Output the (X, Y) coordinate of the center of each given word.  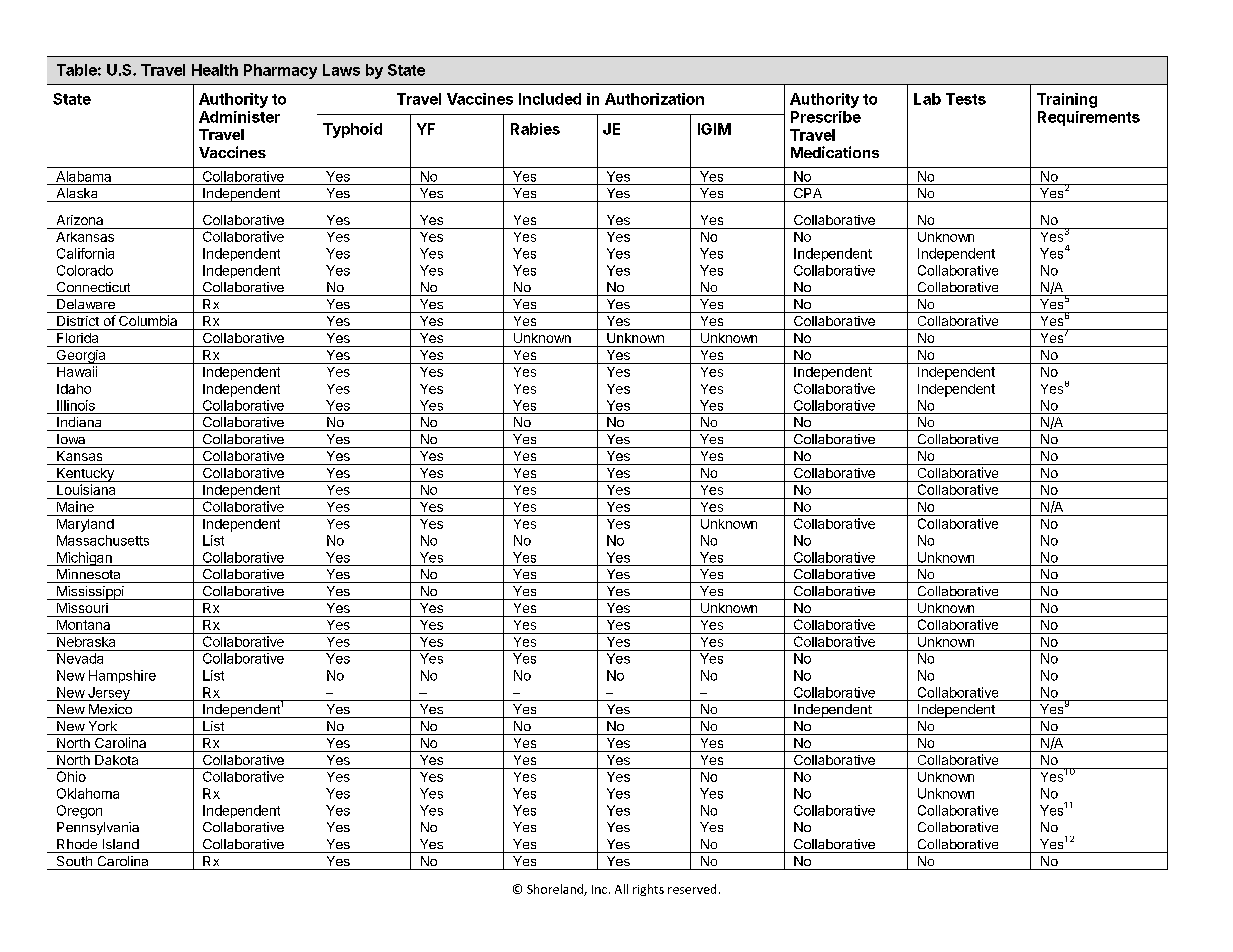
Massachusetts (103, 540)
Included (550, 99)
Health (215, 70)
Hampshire (122, 676)
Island (121, 844)
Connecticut (93, 287)
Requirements (1089, 118)
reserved (692, 889)
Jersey (109, 694)
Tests (966, 99)
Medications (835, 152)
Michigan (84, 559)
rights (648, 890)
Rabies (535, 129)
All (621, 889)
